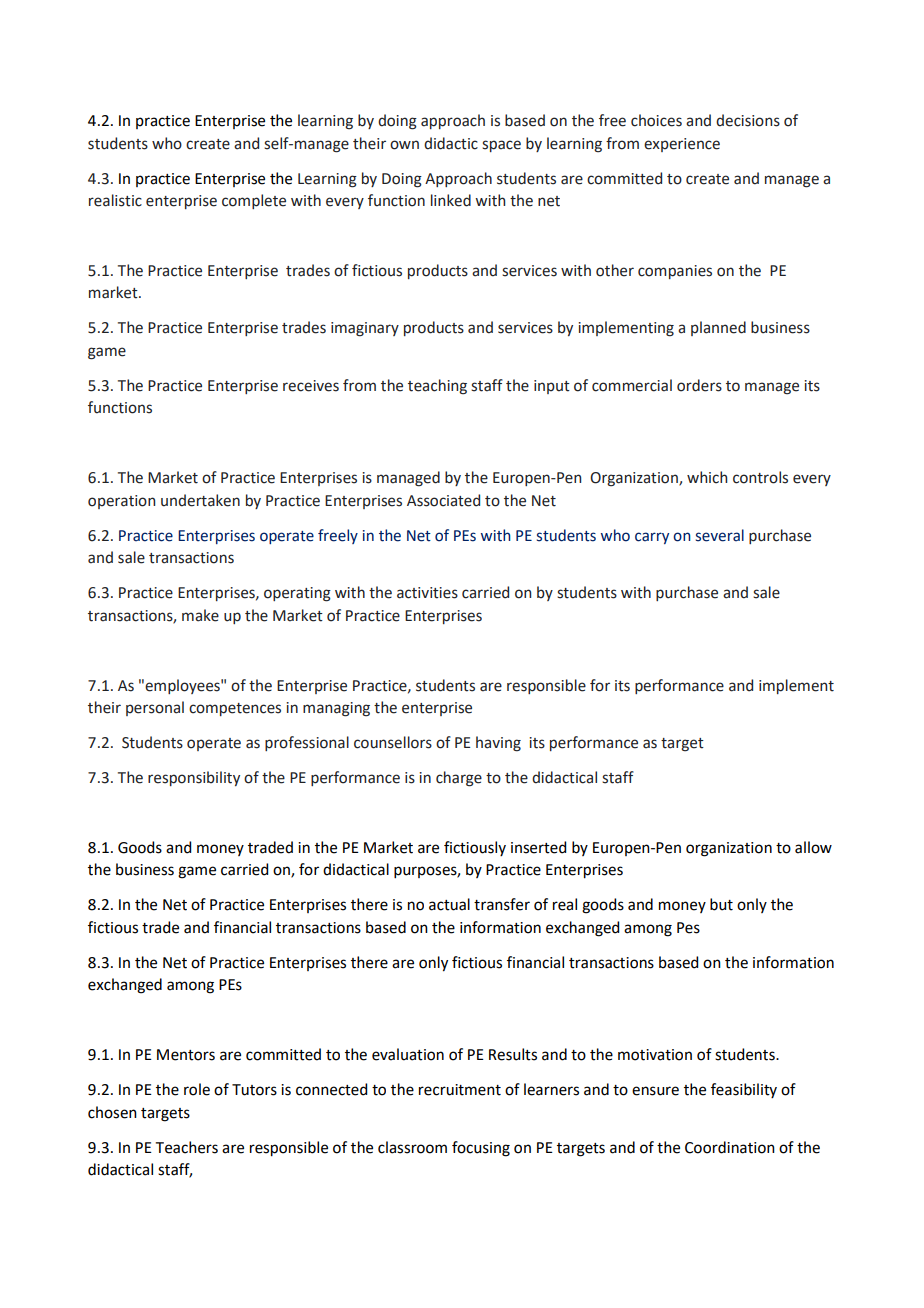 This document has height=1308, width=924. Describe the element at coordinates (707, 477) in the document. I see `which` at that location.
